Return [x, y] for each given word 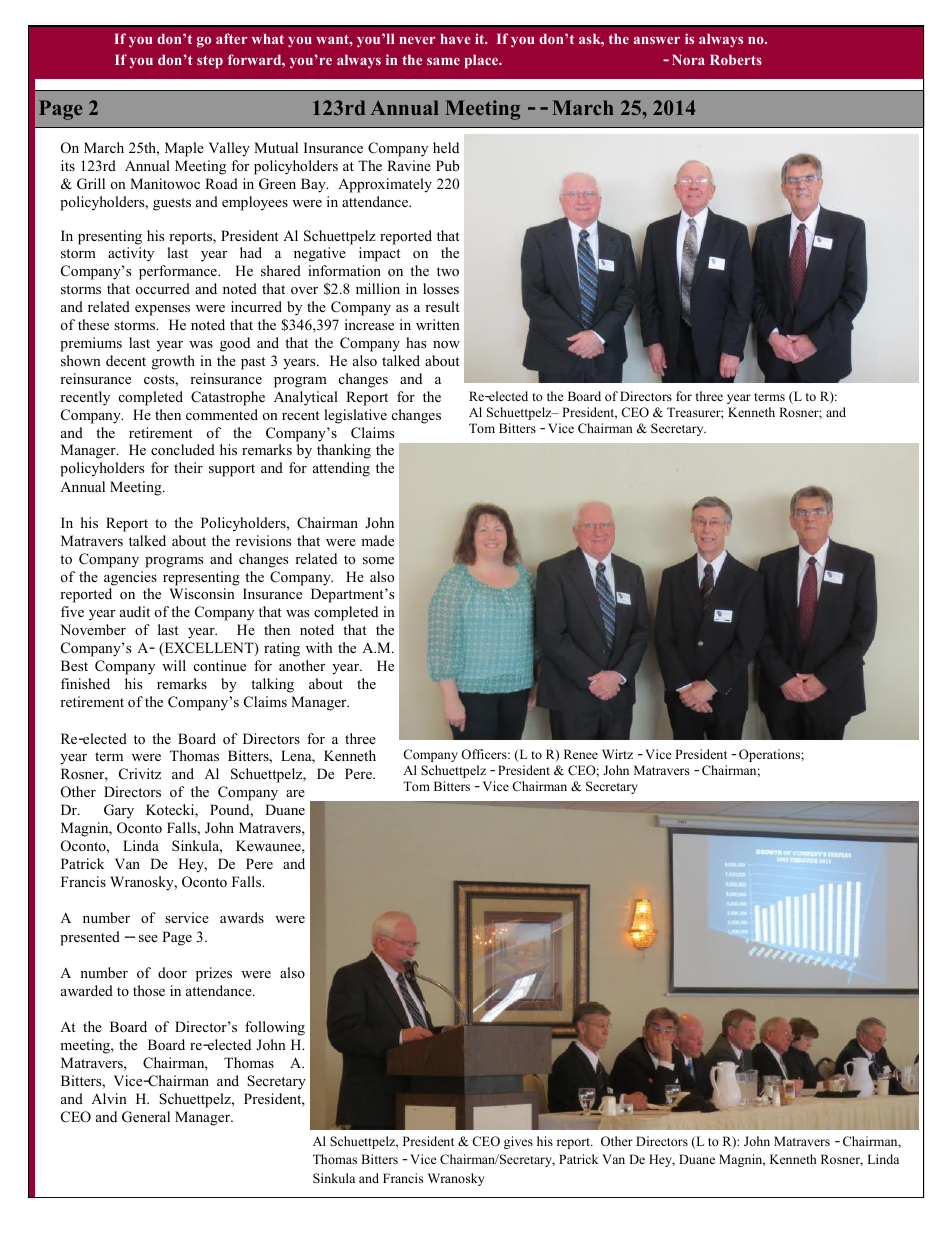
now [446, 344]
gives [518, 1142]
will [174, 665]
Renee [581, 754]
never [417, 40]
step [210, 62]
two [448, 271]
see [148, 938]
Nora [688, 59]
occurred [163, 288]
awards [242, 917]
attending [341, 469]
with [319, 647]
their [188, 467]
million [378, 288]
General [146, 1117]
